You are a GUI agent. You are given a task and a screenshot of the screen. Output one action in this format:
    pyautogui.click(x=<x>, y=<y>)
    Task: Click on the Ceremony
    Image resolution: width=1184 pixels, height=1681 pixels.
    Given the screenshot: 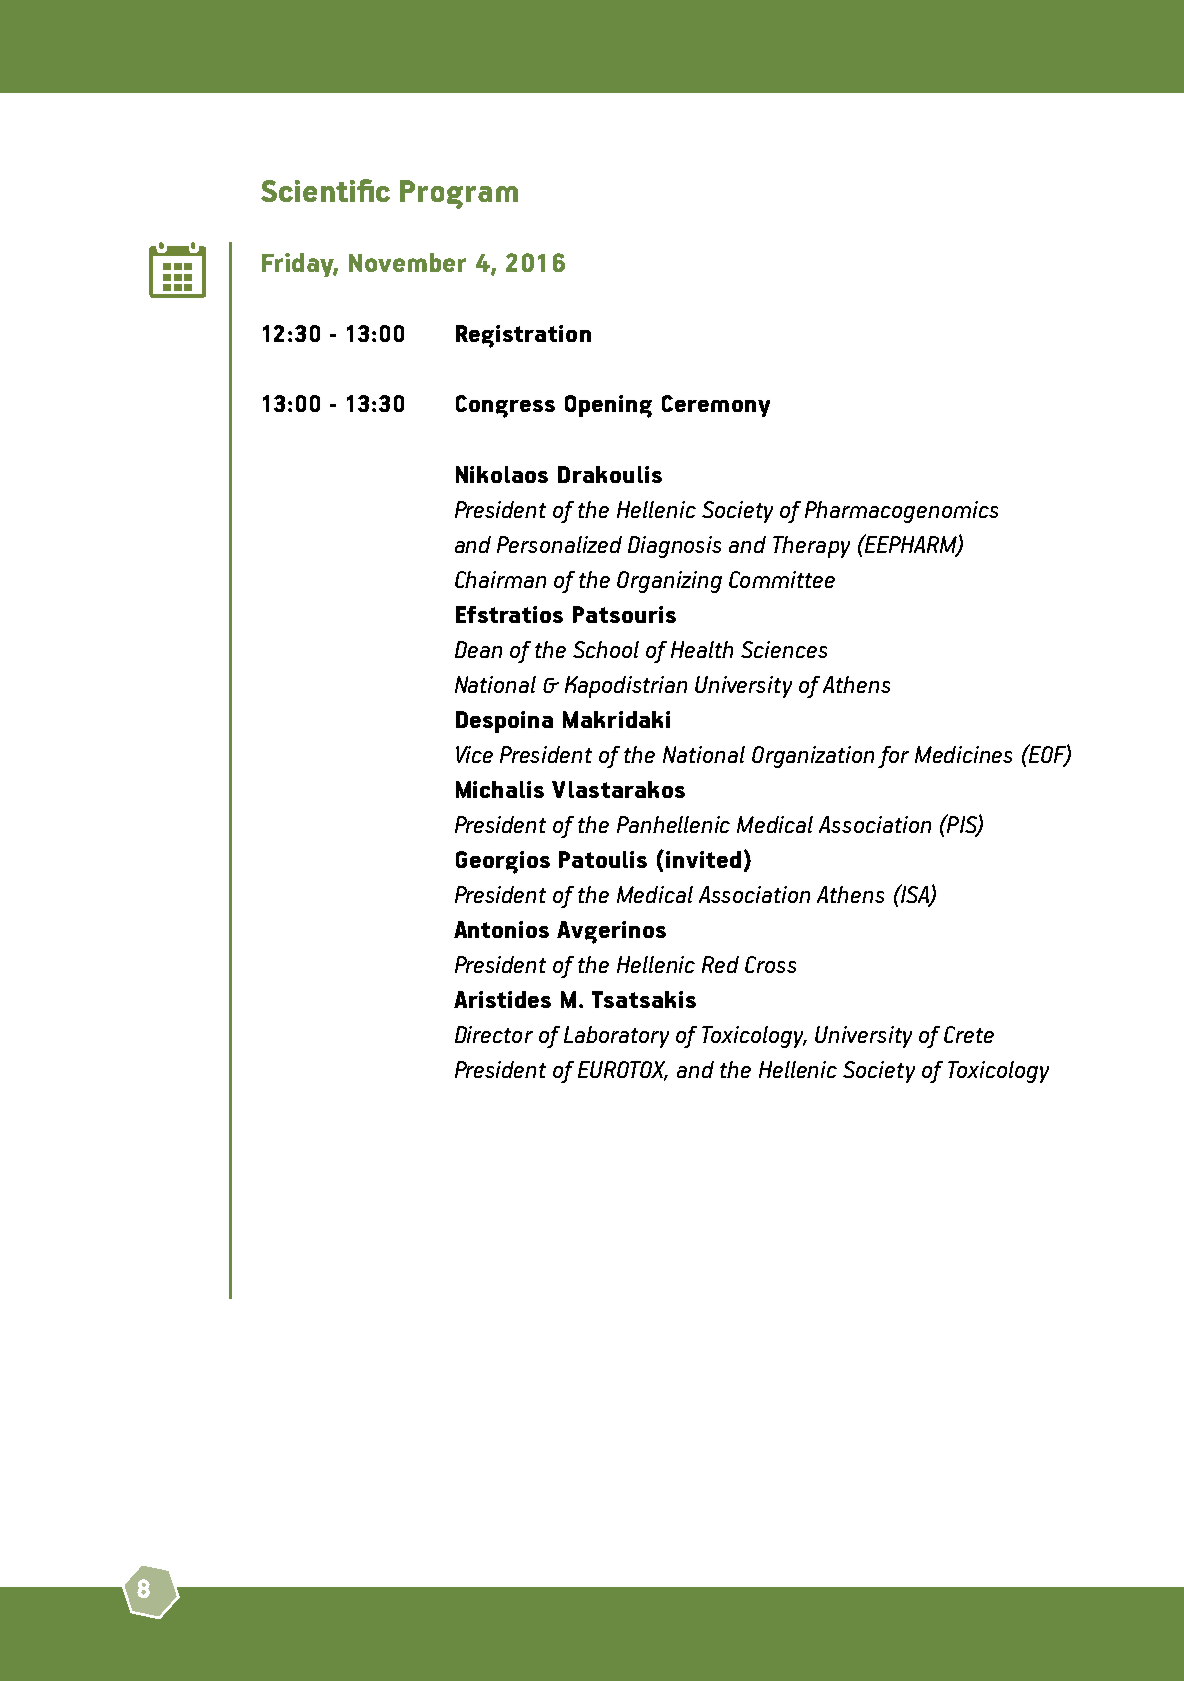 What is the action you would take?
    pyautogui.click(x=716, y=406)
